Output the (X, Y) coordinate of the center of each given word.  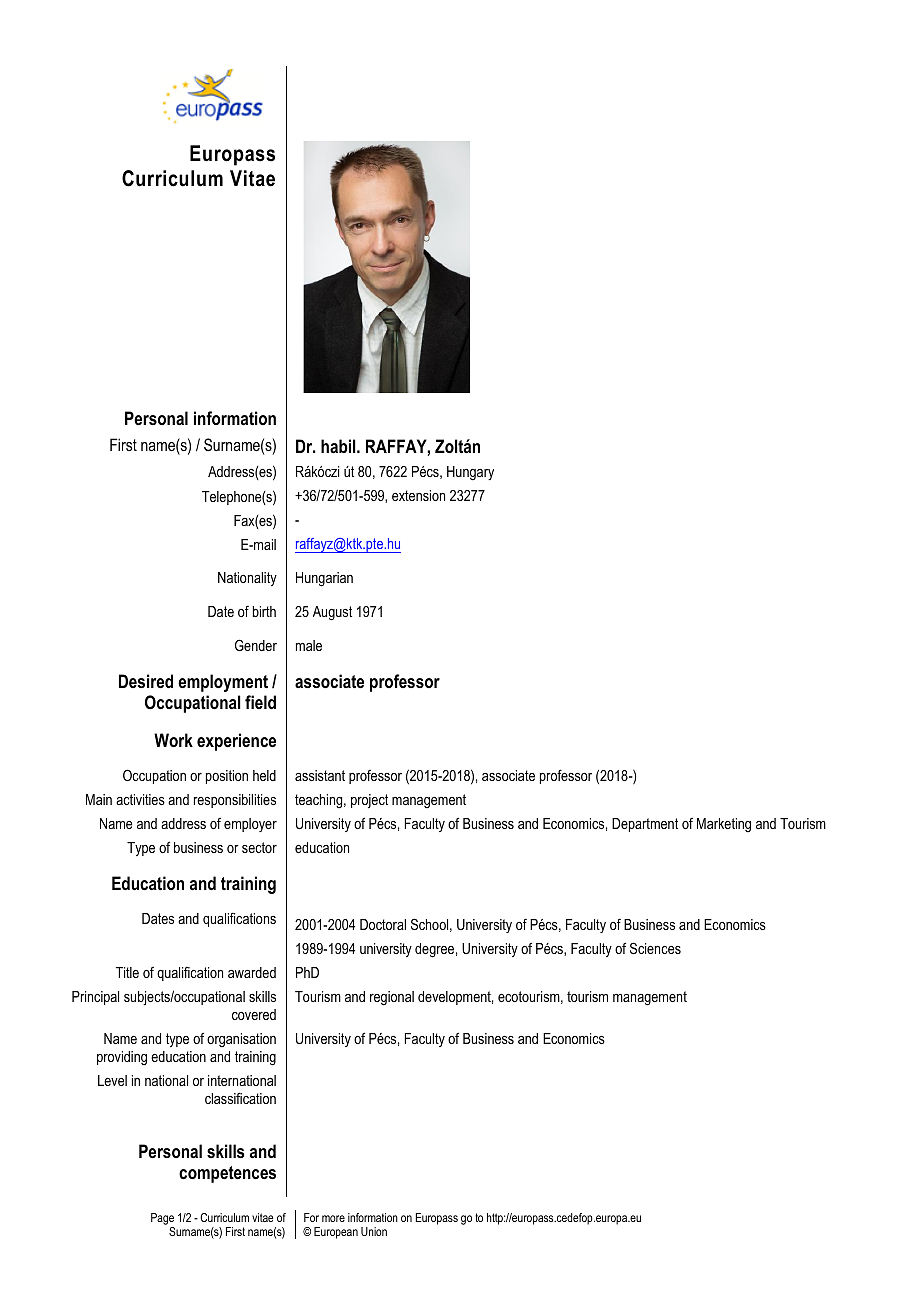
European (336, 1233)
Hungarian (324, 579)
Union (374, 1231)
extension (418, 495)
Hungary (470, 473)
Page (162, 1219)
